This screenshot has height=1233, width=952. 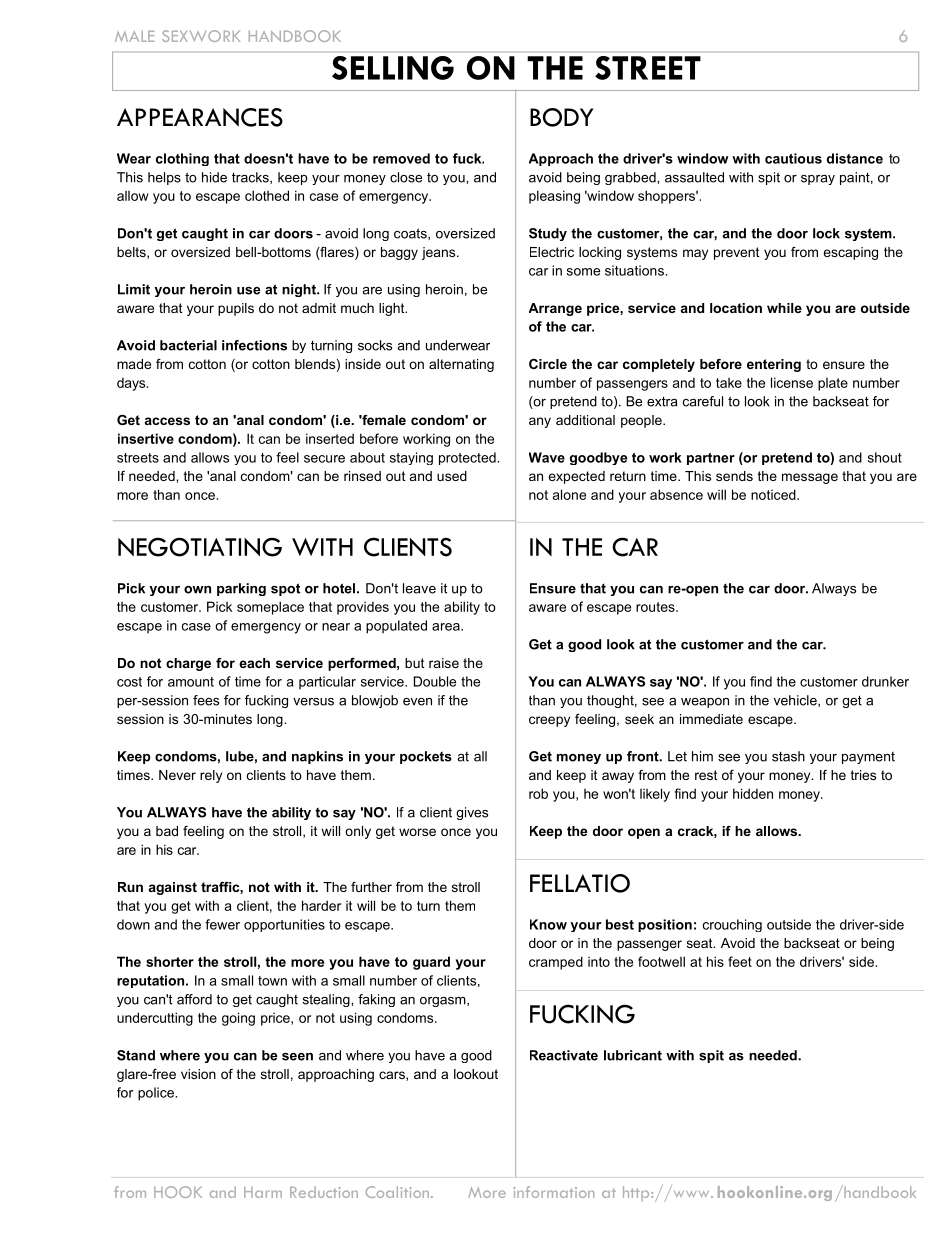 What do you see at coordinates (793, 158) in the screenshot?
I see `cautious` at bounding box center [793, 158].
